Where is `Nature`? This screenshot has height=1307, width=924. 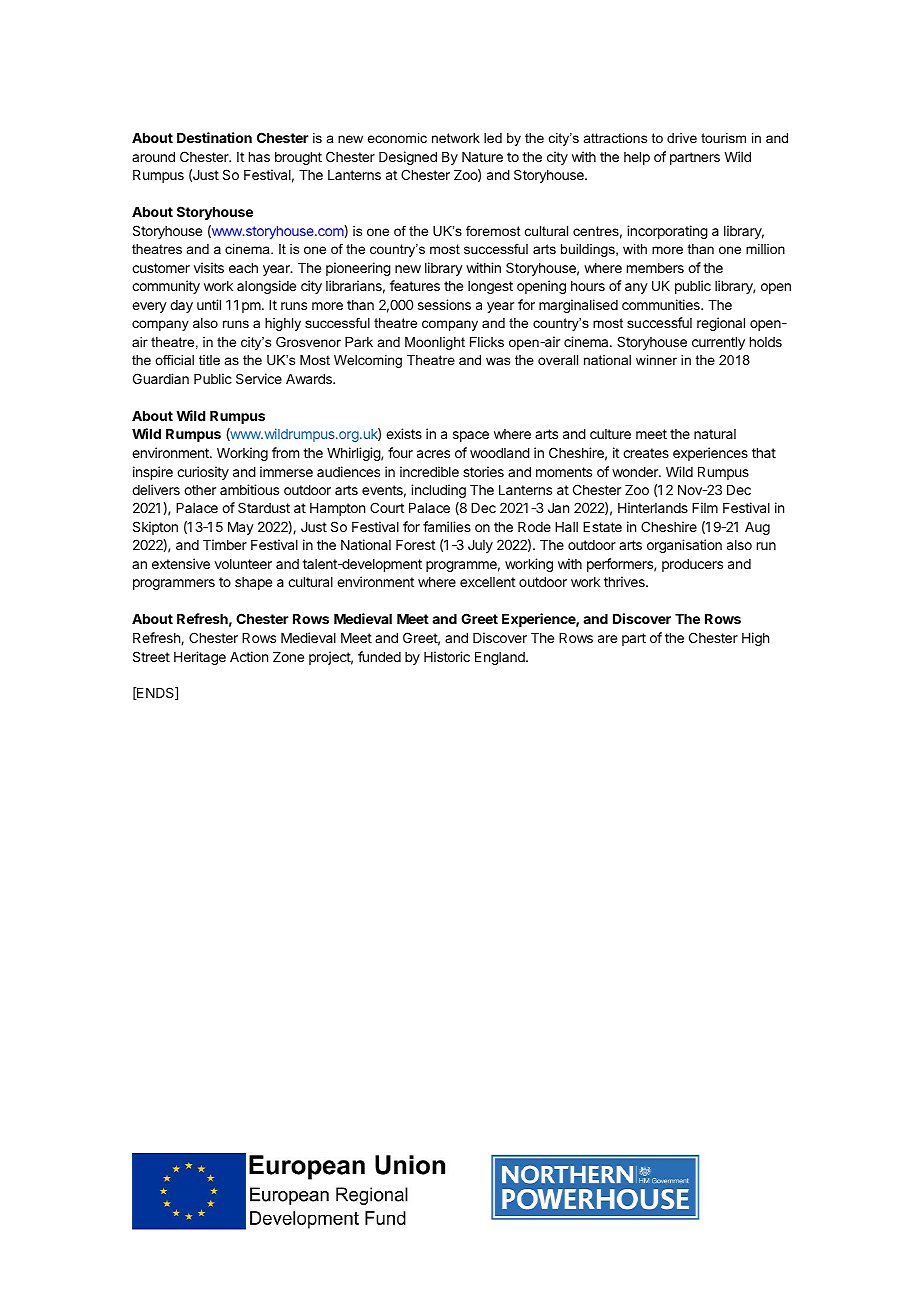 Nature is located at coordinates (482, 157).
